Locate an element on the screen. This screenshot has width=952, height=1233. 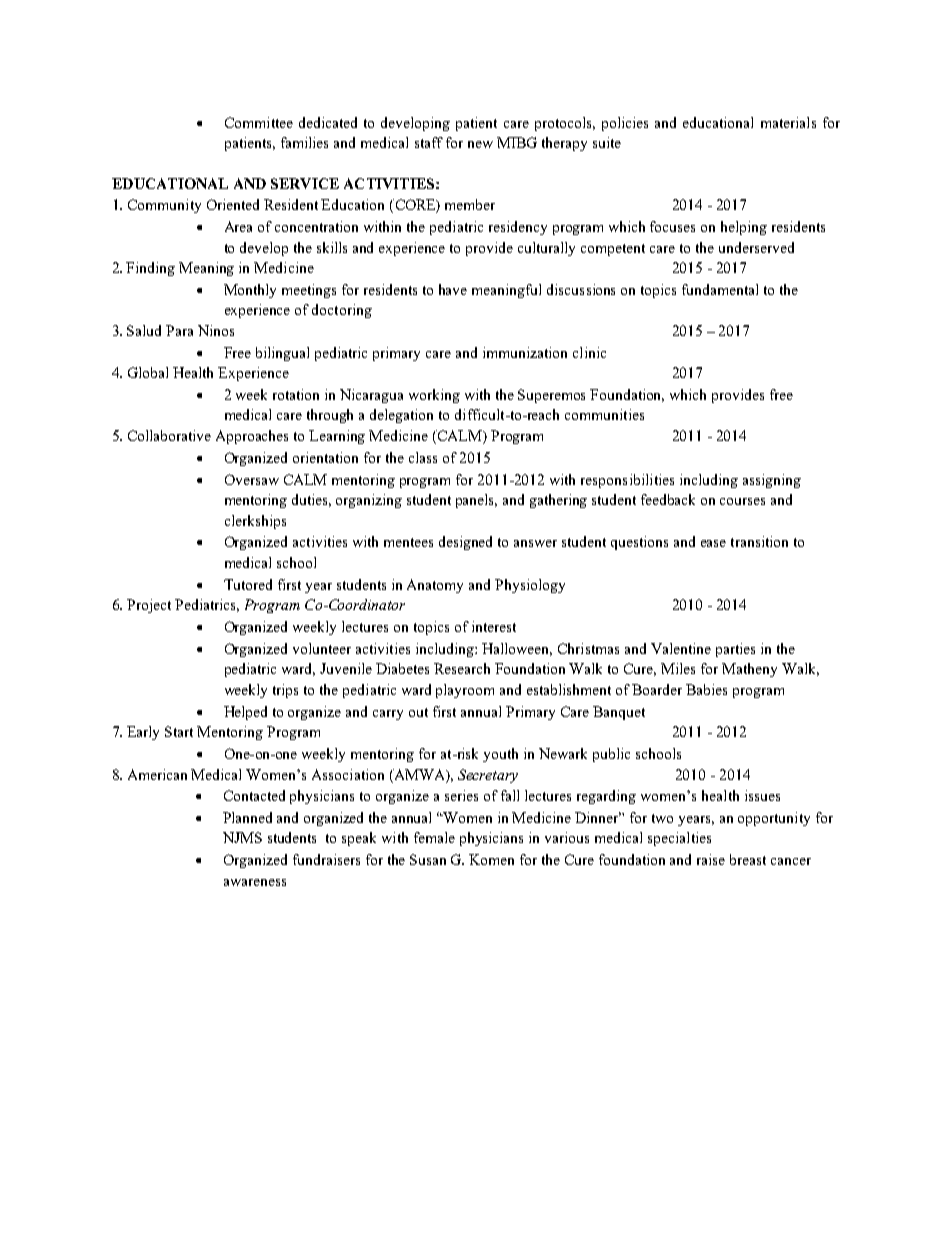
playroom is located at coordinates (465, 691).
